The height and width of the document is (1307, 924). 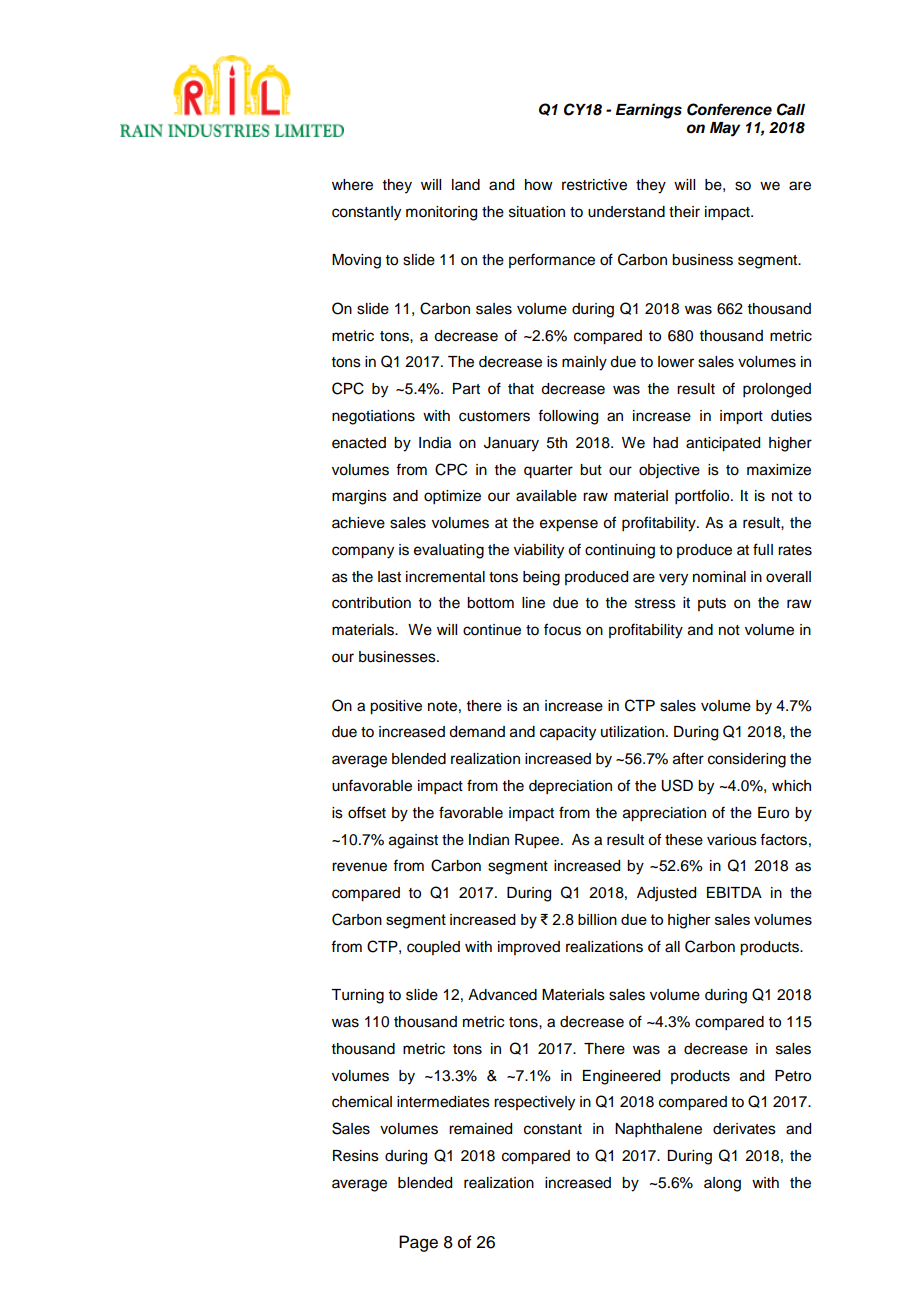 I want to click on where, so click(x=352, y=185).
